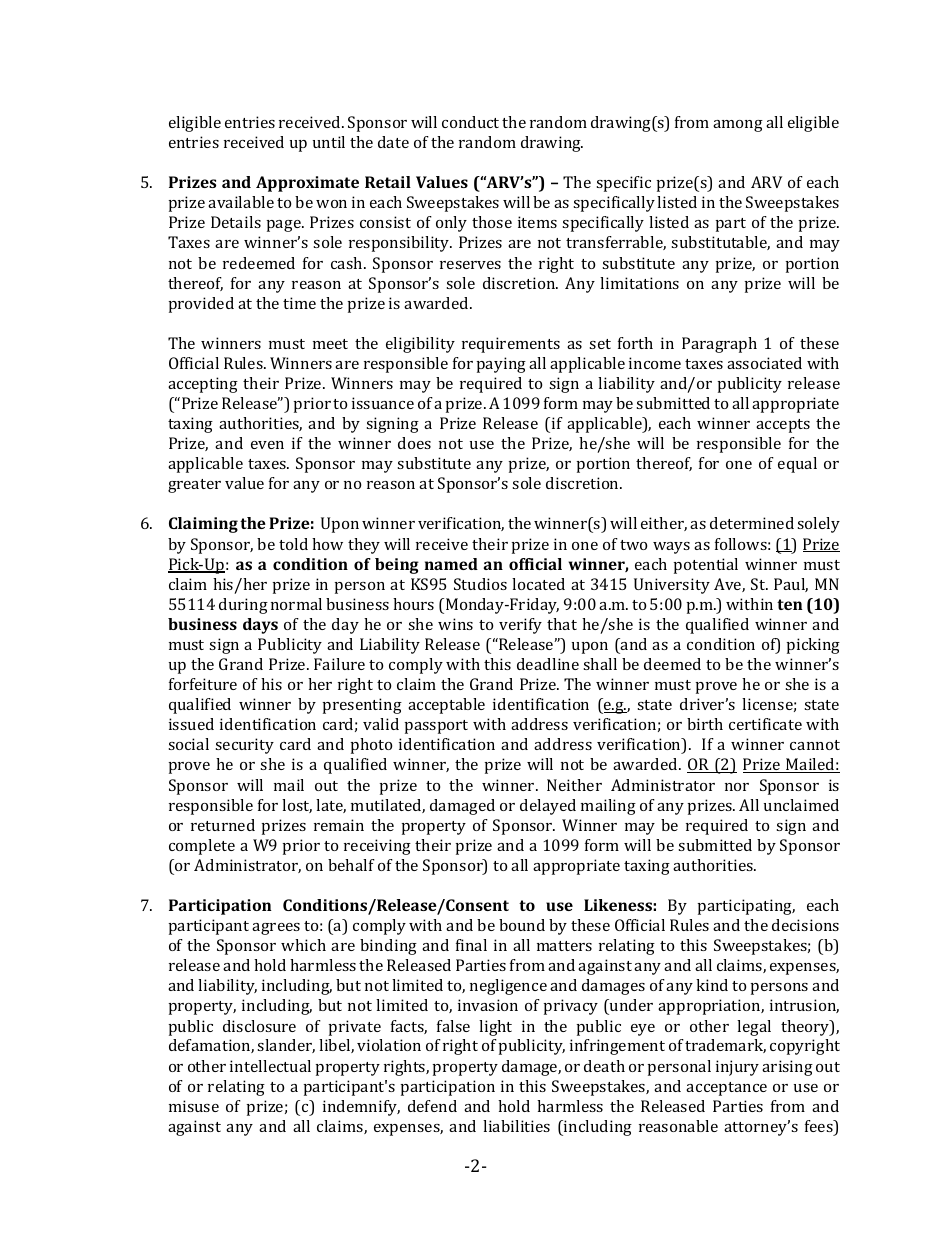 This screenshot has width=952, height=1233. I want to click on certificate, so click(765, 724).
